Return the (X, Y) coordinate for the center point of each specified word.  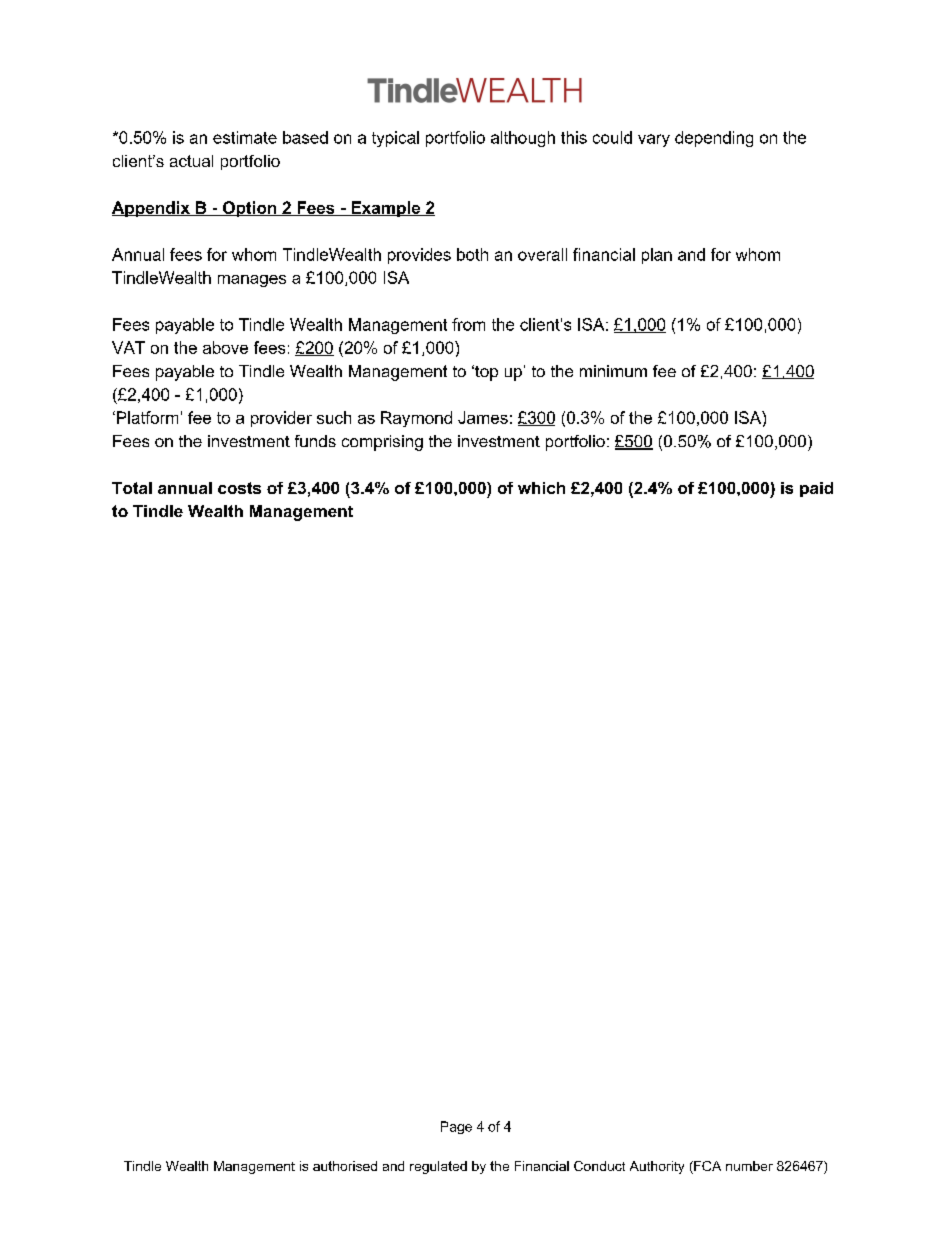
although (523, 139)
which (541, 488)
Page (456, 1127)
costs (239, 488)
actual (191, 161)
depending (714, 139)
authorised (345, 1166)
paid (816, 489)
